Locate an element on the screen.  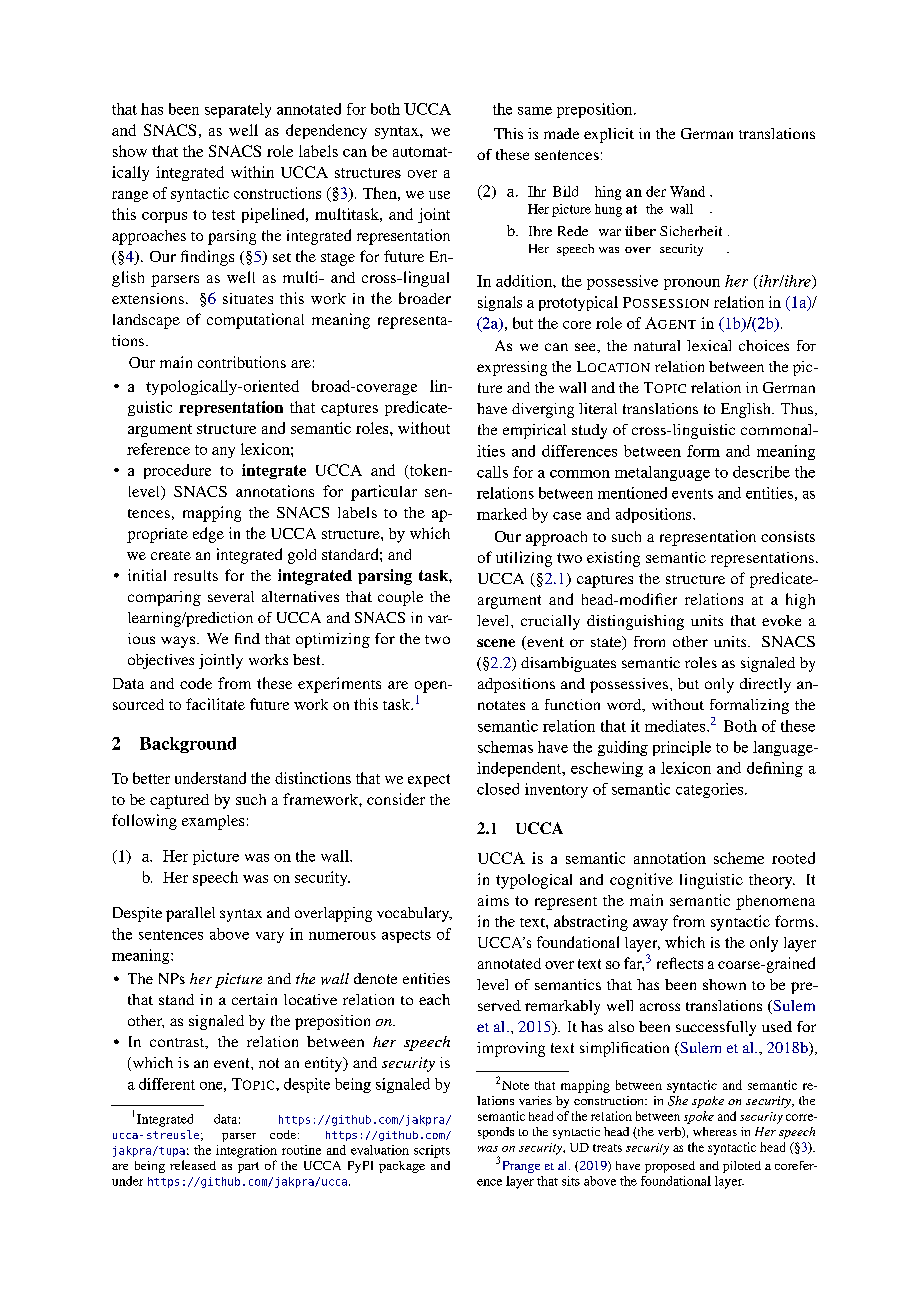
Wand is located at coordinates (687, 191).
